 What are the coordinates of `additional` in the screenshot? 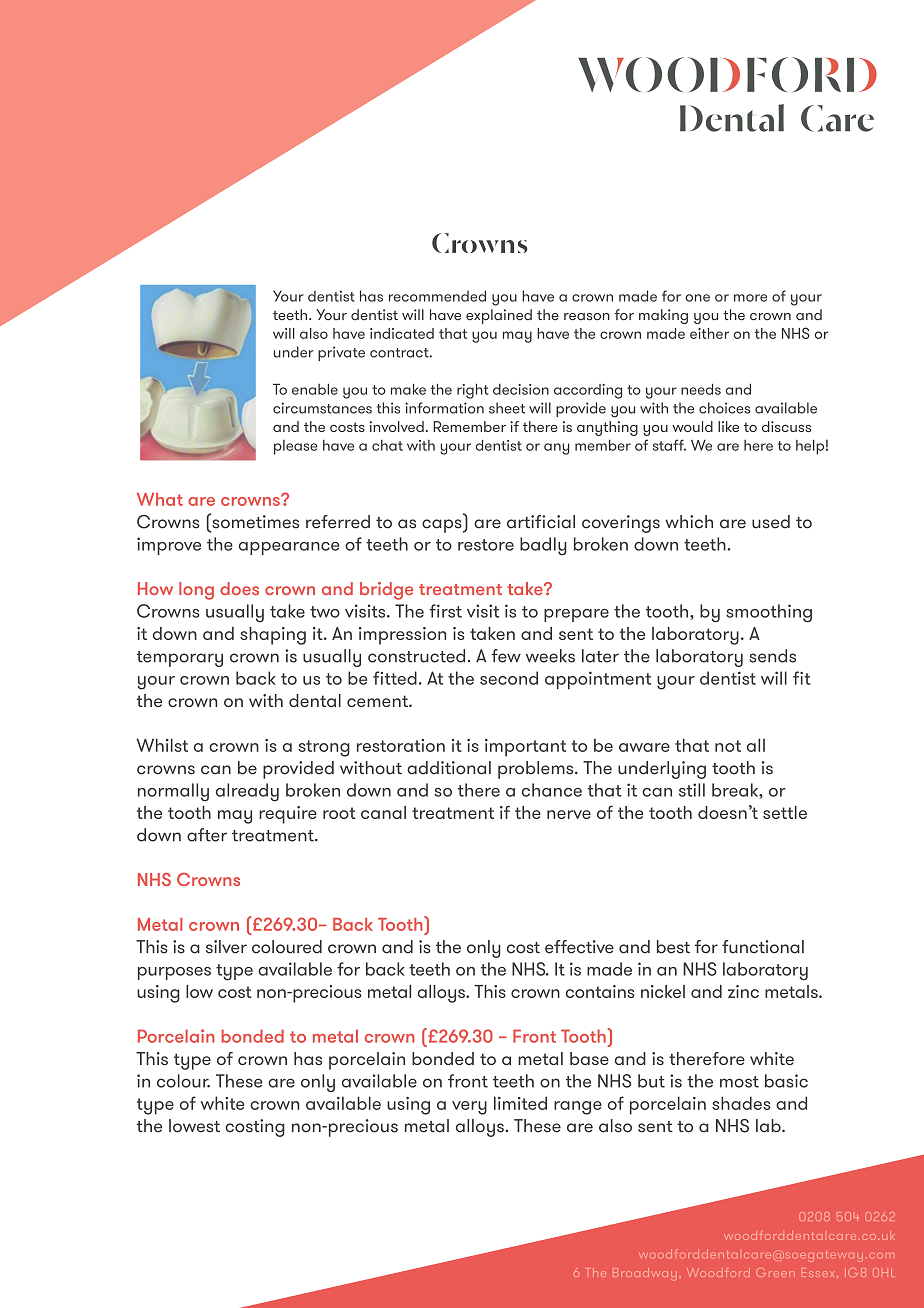 It's located at (449, 768).
